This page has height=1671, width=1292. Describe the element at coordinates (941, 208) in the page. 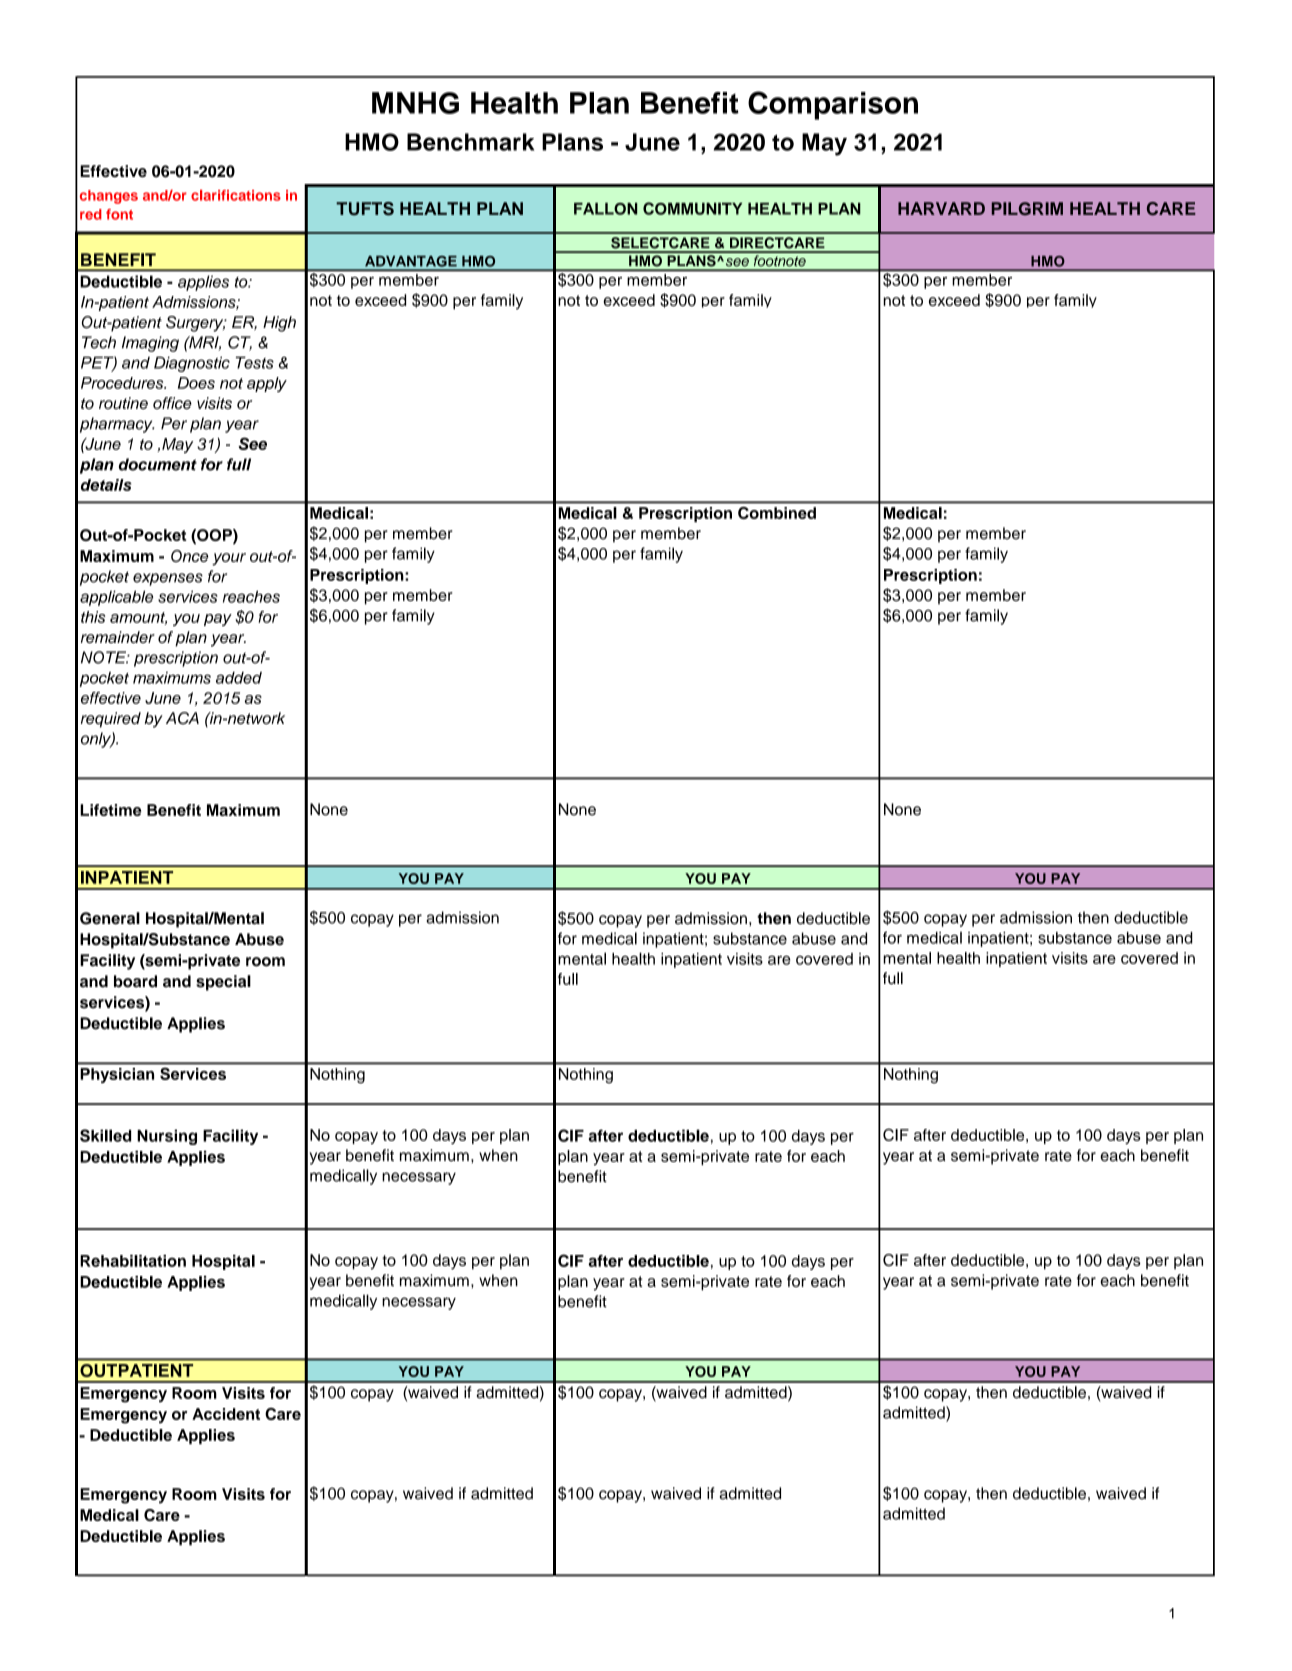

I see `HARVARD` at that location.
